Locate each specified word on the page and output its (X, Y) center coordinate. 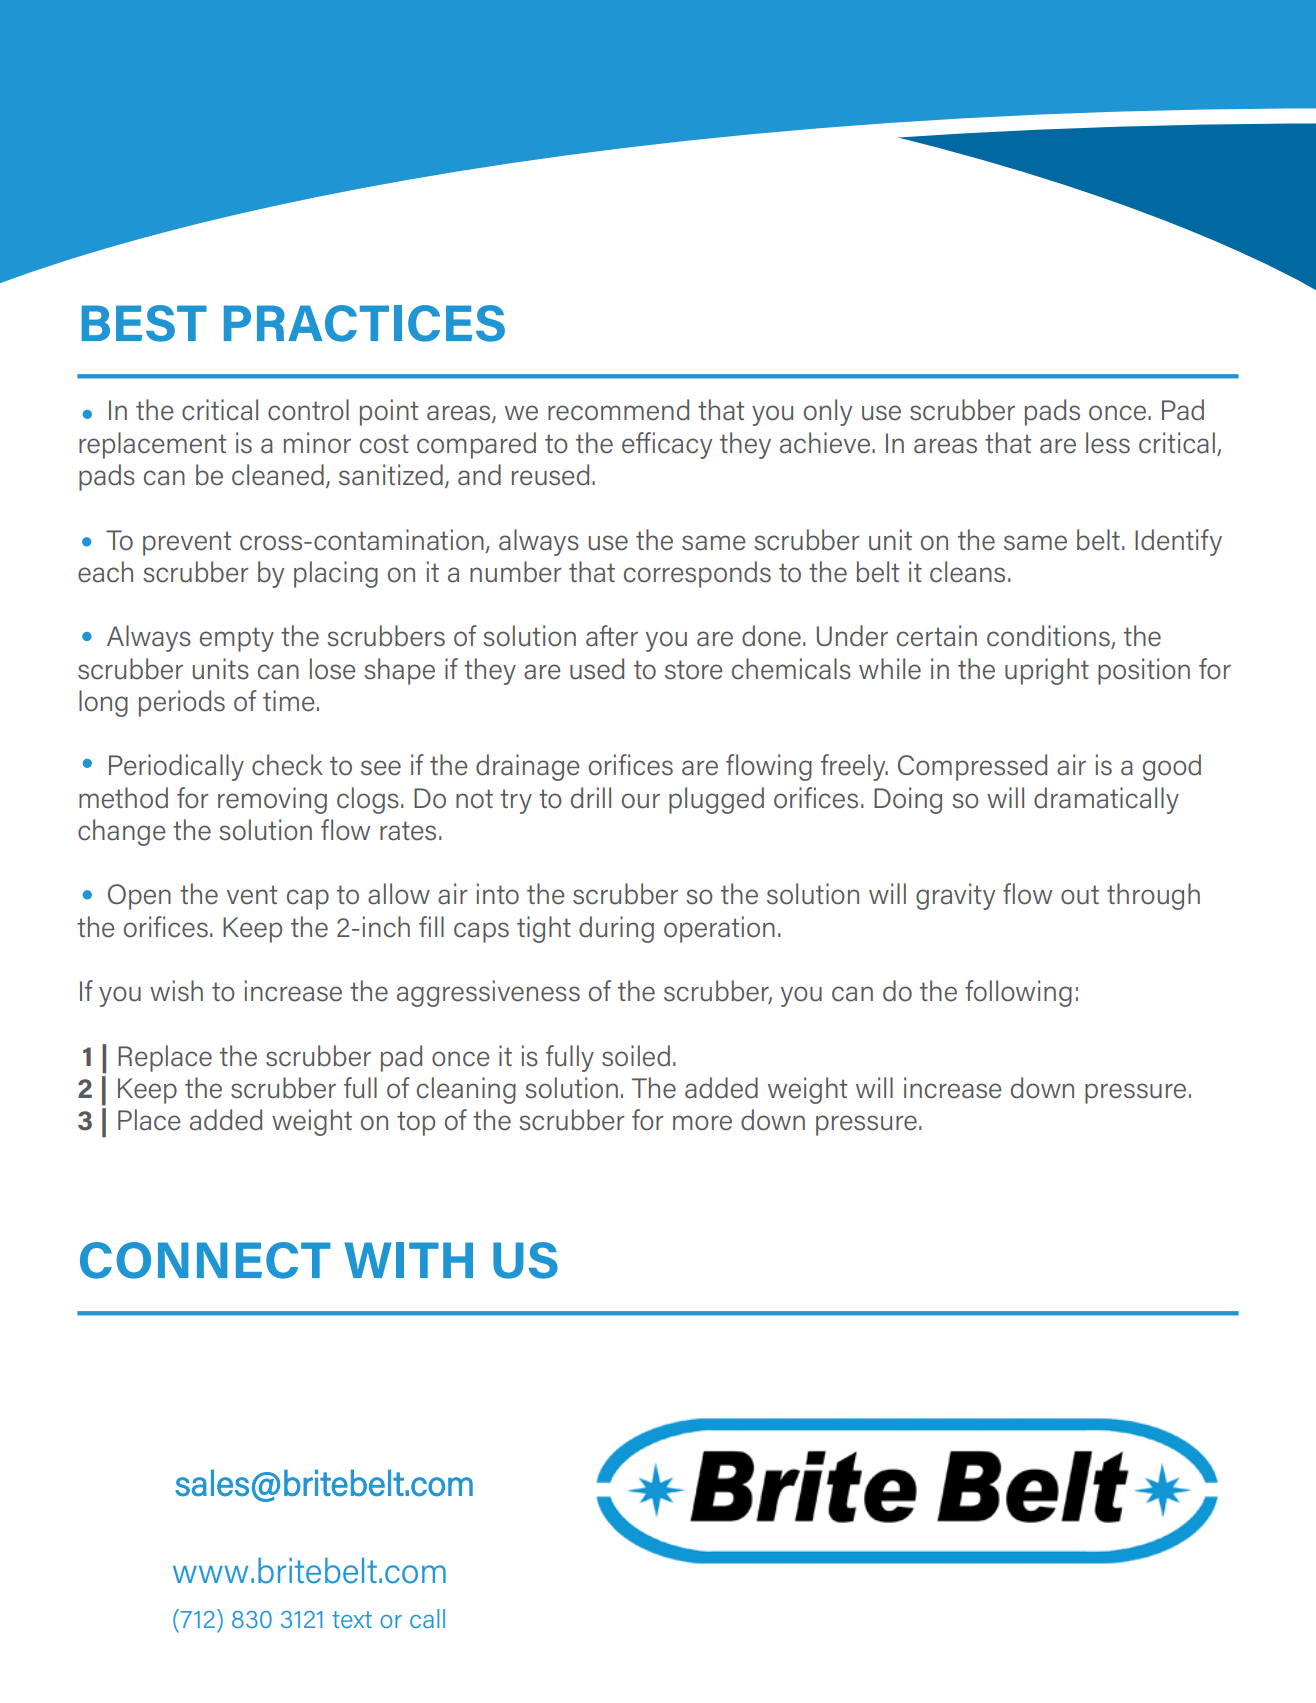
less (1108, 443)
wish (176, 991)
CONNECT (205, 1260)
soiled (636, 1056)
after (612, 636)
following (1018, 993)
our (641, 801)
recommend (618, 410)
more (702, 1123)
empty (237, 639)
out (1080, 895)
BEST (144, 323)
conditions (1049, 637)
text (352, 1619)
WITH (408, 1260)
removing (272, 800)
